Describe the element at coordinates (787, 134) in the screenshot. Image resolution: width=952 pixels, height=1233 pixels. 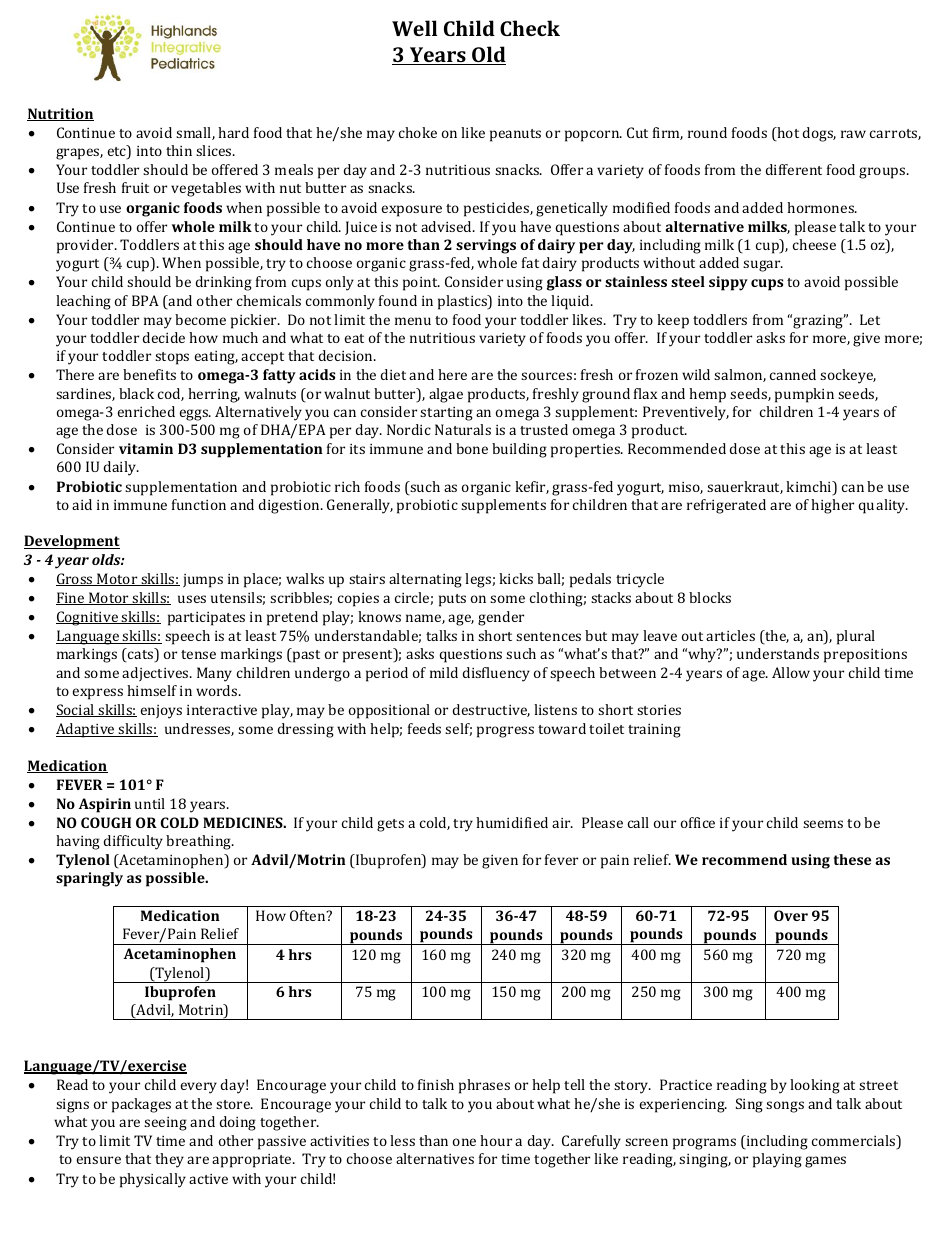
I see `hot` at that location.
